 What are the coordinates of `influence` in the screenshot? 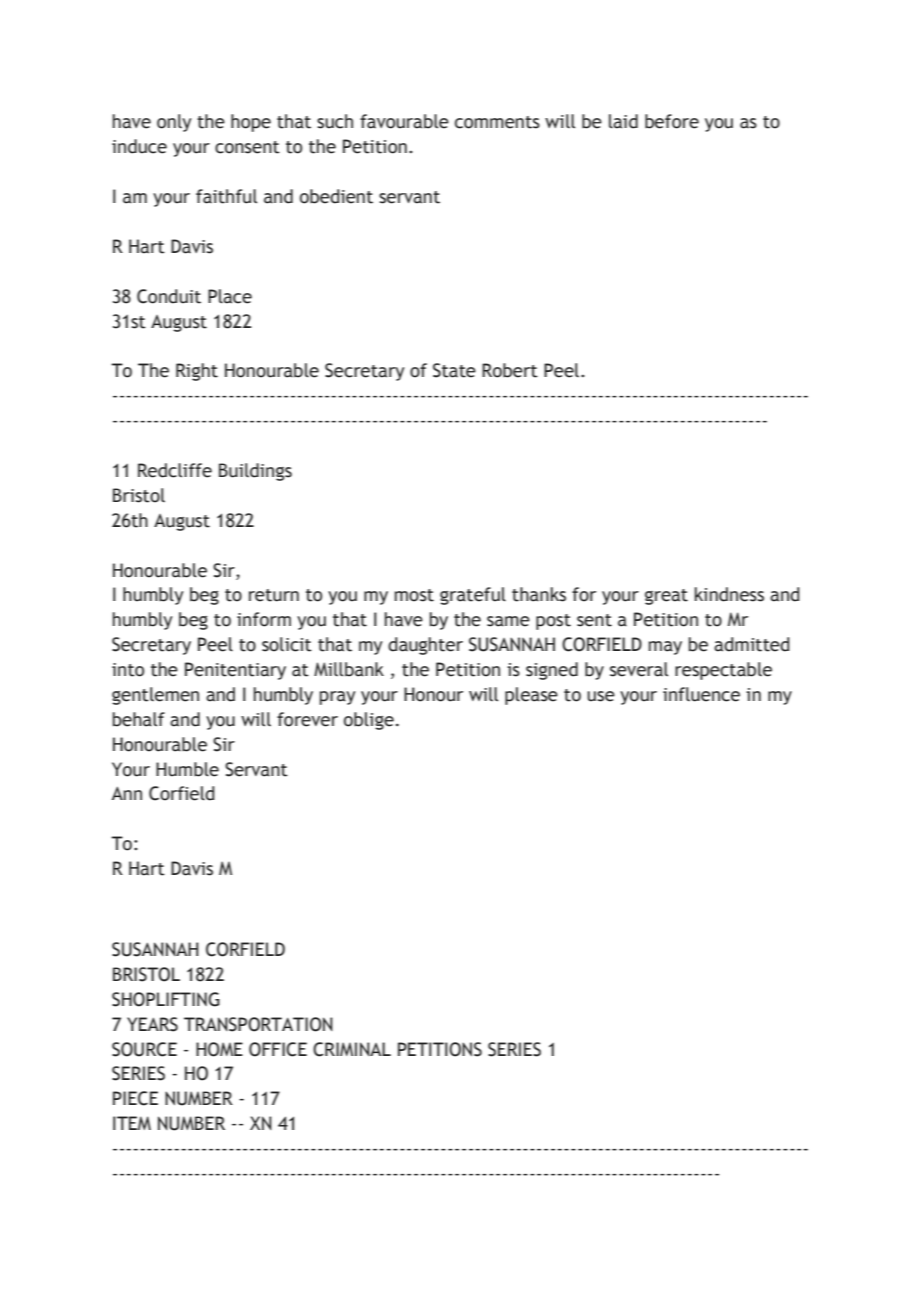 It's located at (701, 694).
